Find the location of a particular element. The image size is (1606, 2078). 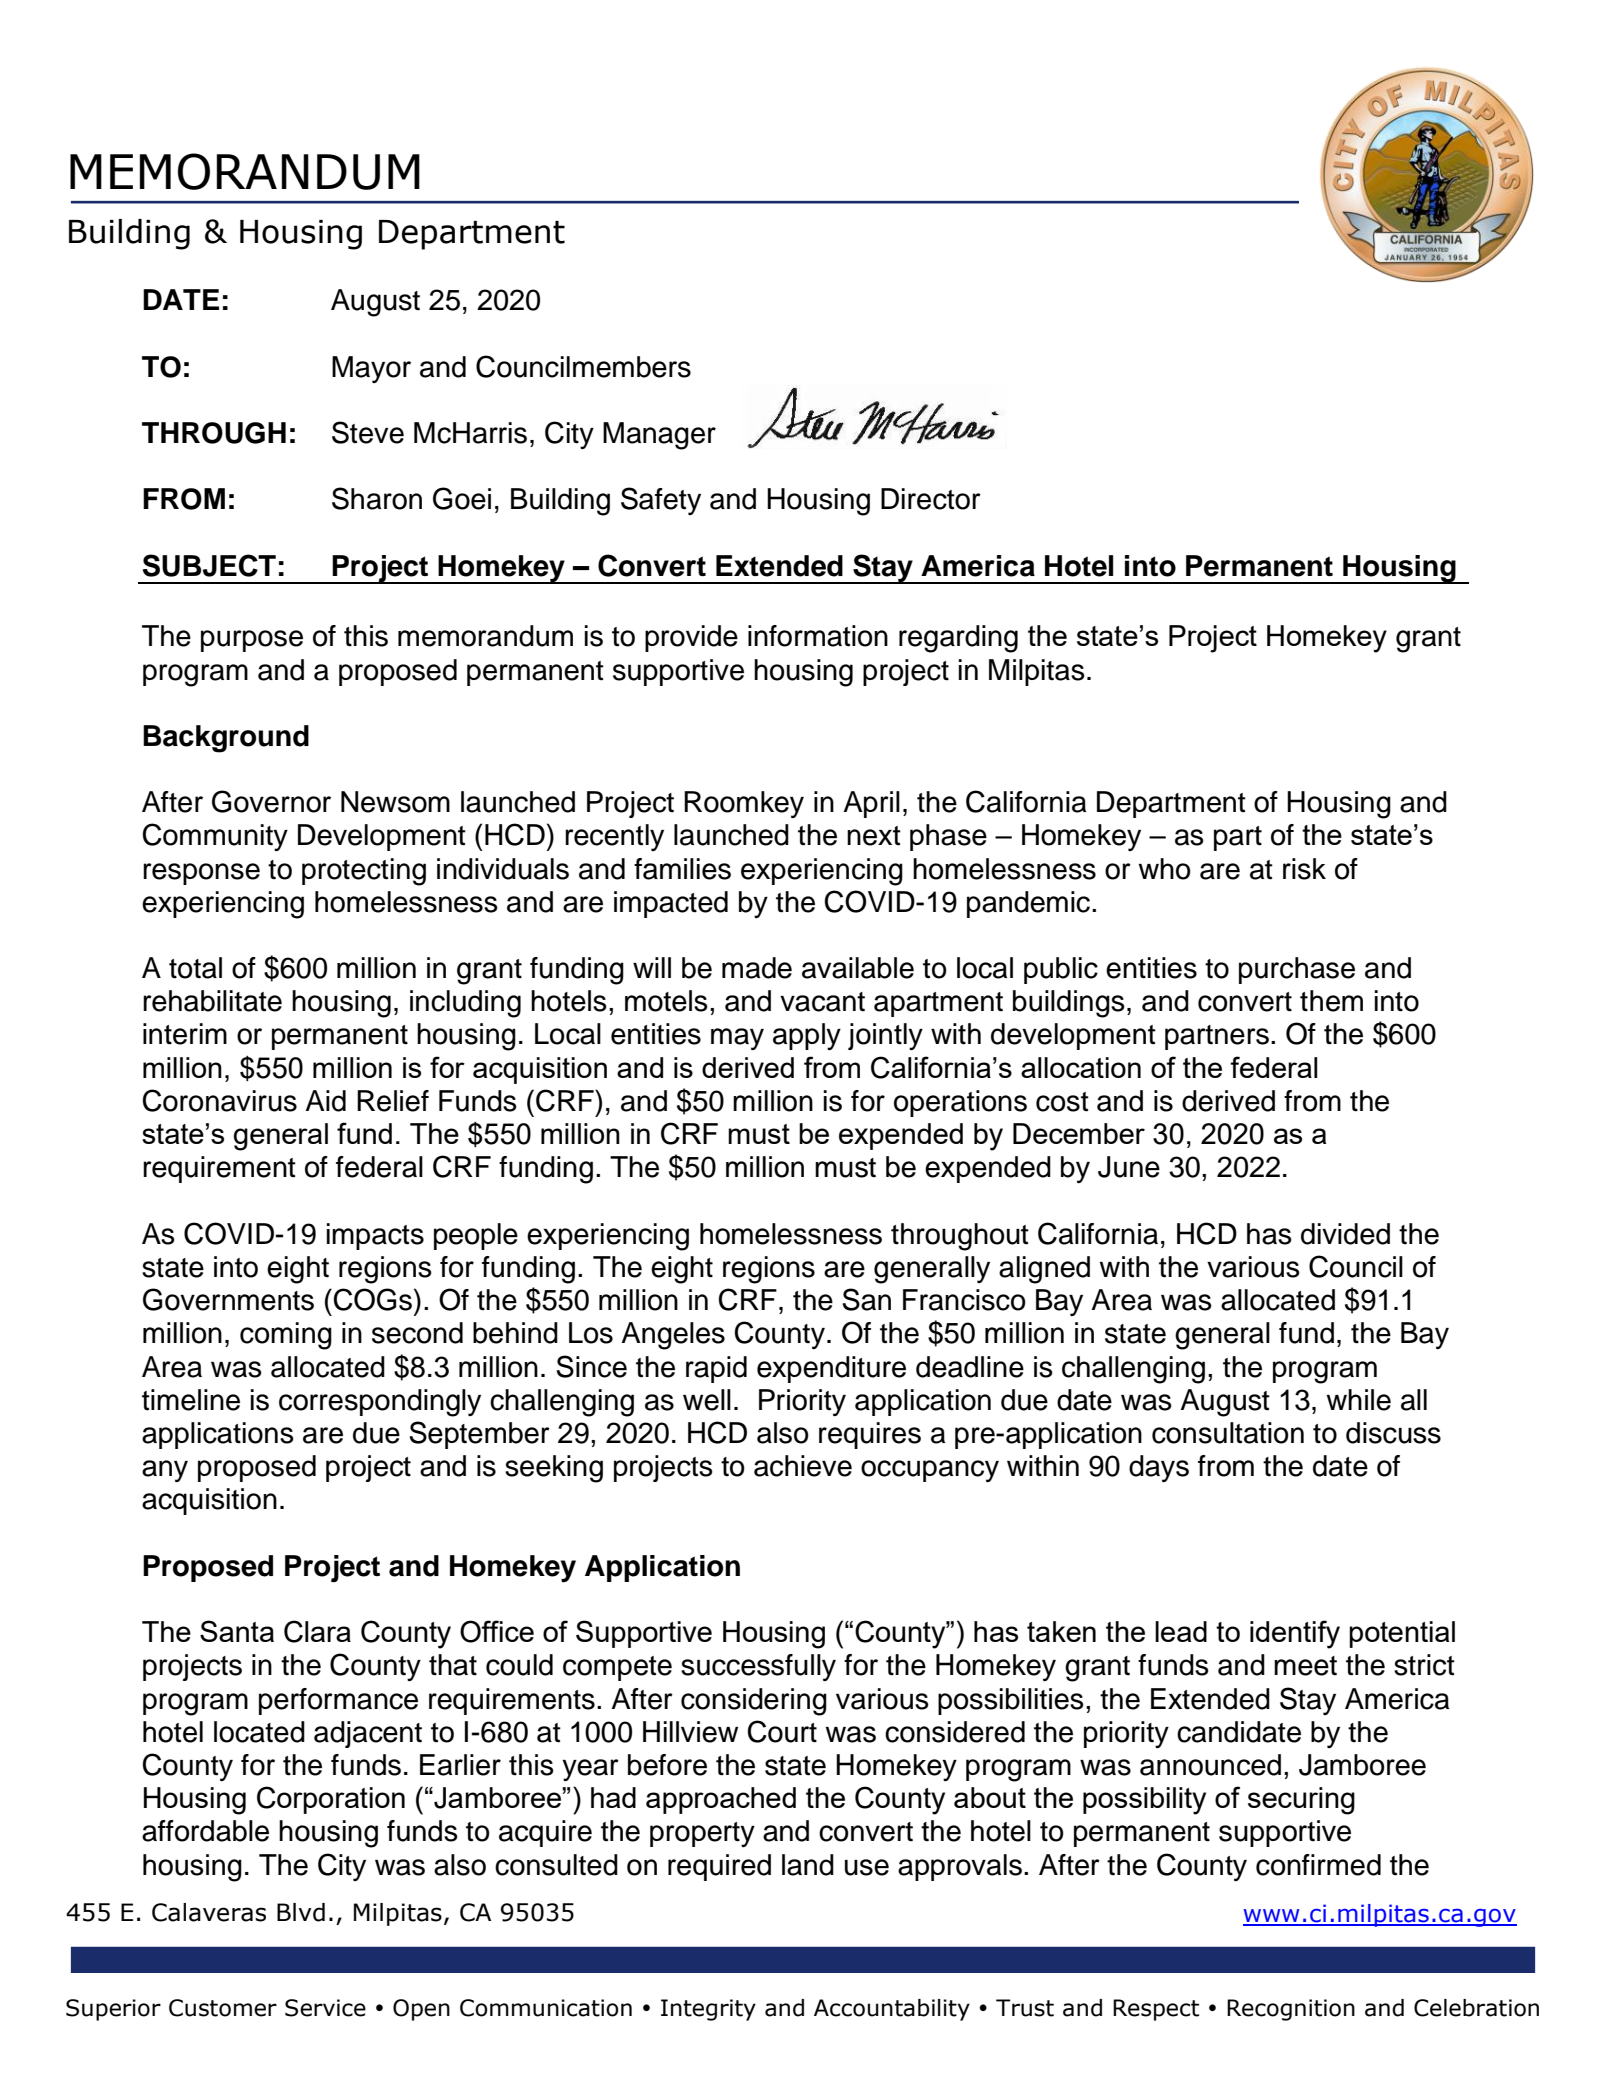

Blvd is located at coordinates (301, 1912).
